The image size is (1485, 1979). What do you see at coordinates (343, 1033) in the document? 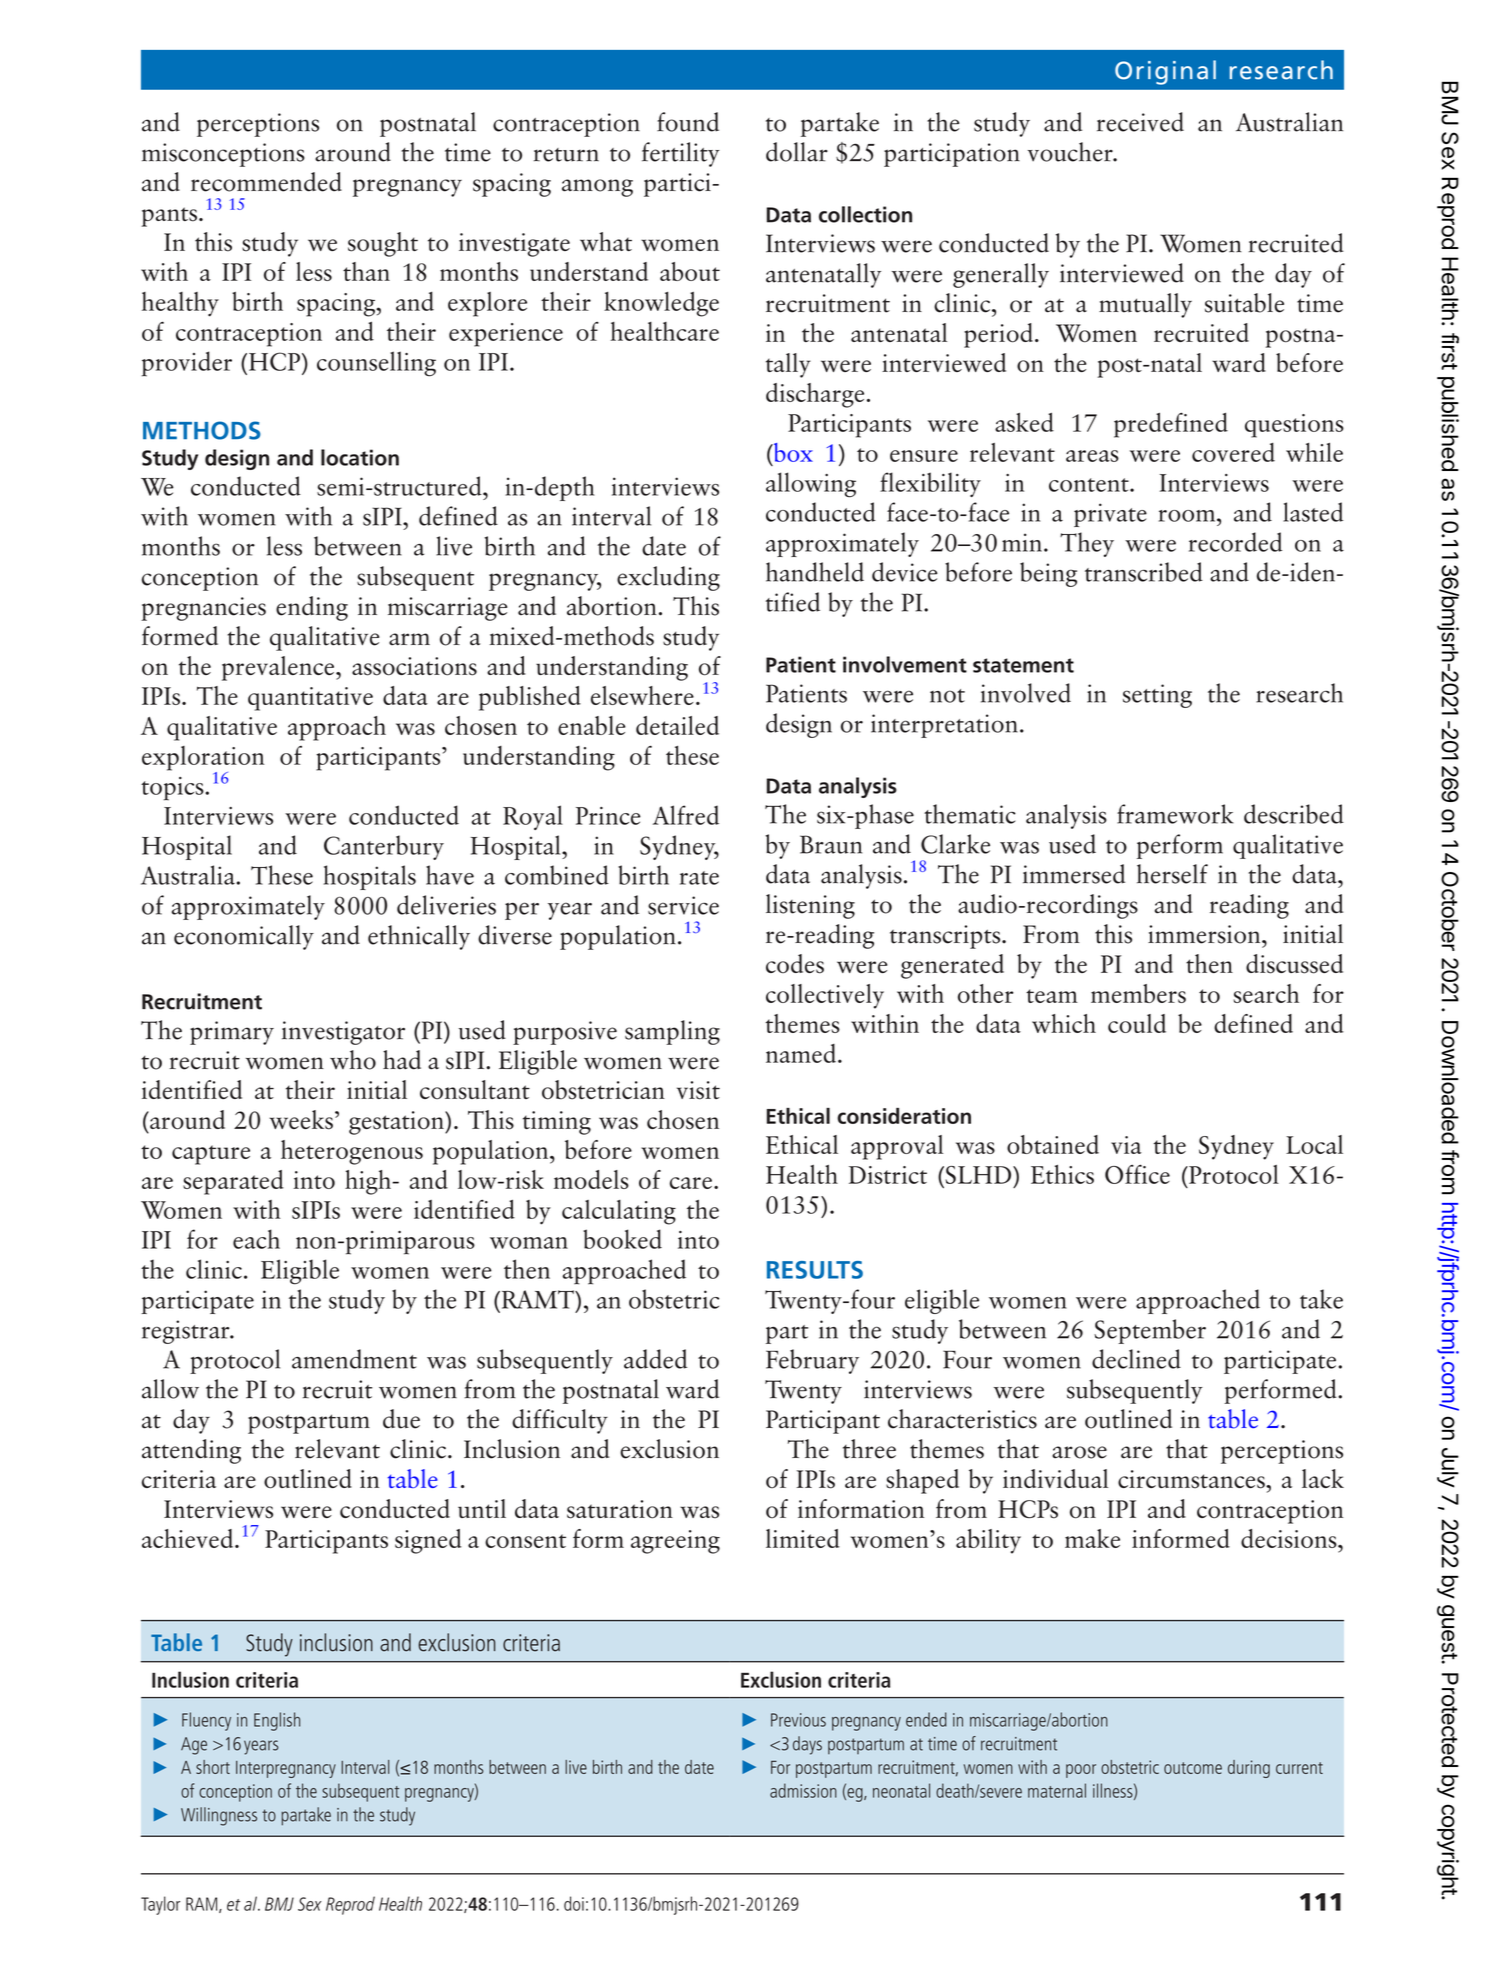
I see `investigator` at bounding box center [343, 1033].
